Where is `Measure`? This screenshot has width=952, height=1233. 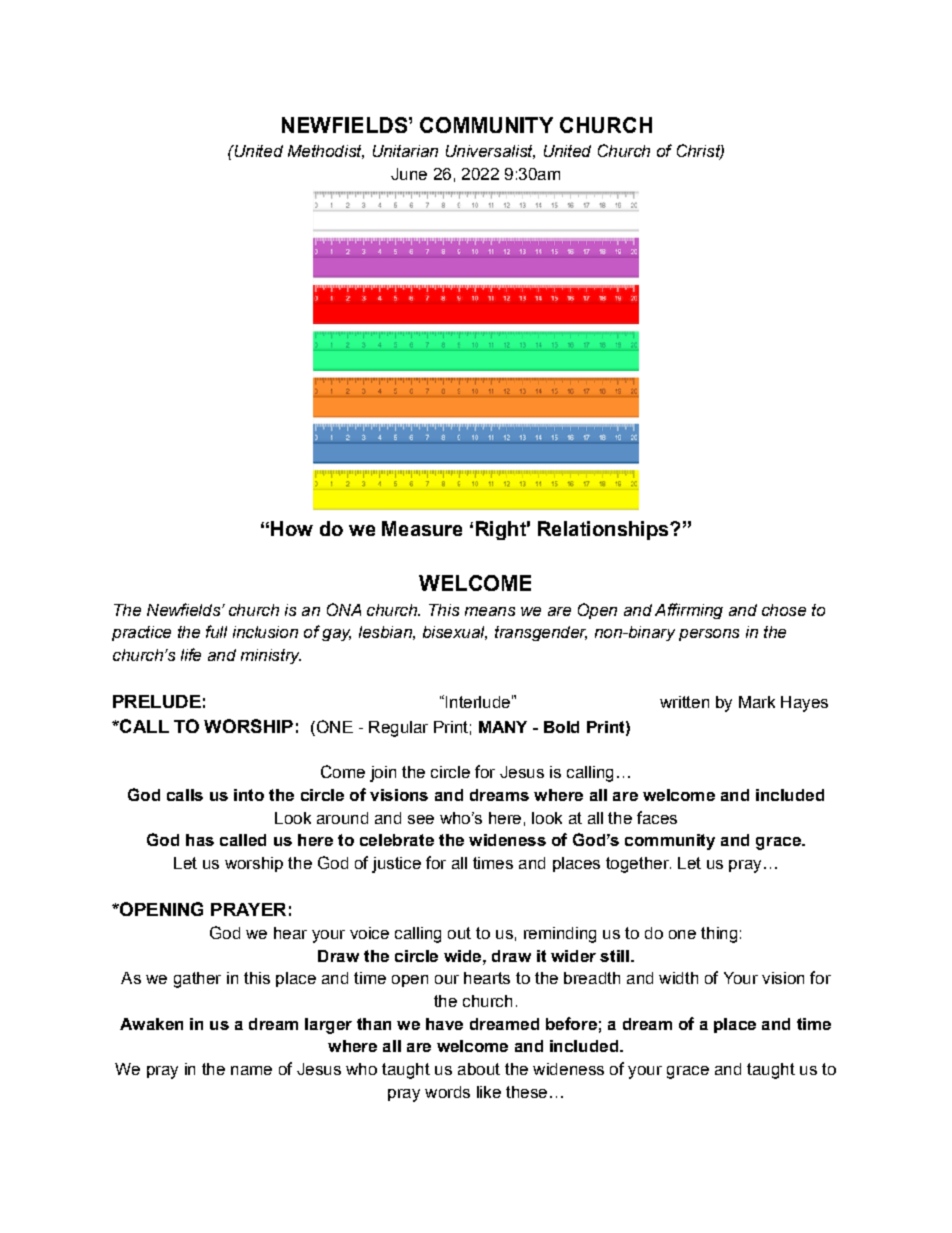 Measure is located at coordinates (422, 528).
